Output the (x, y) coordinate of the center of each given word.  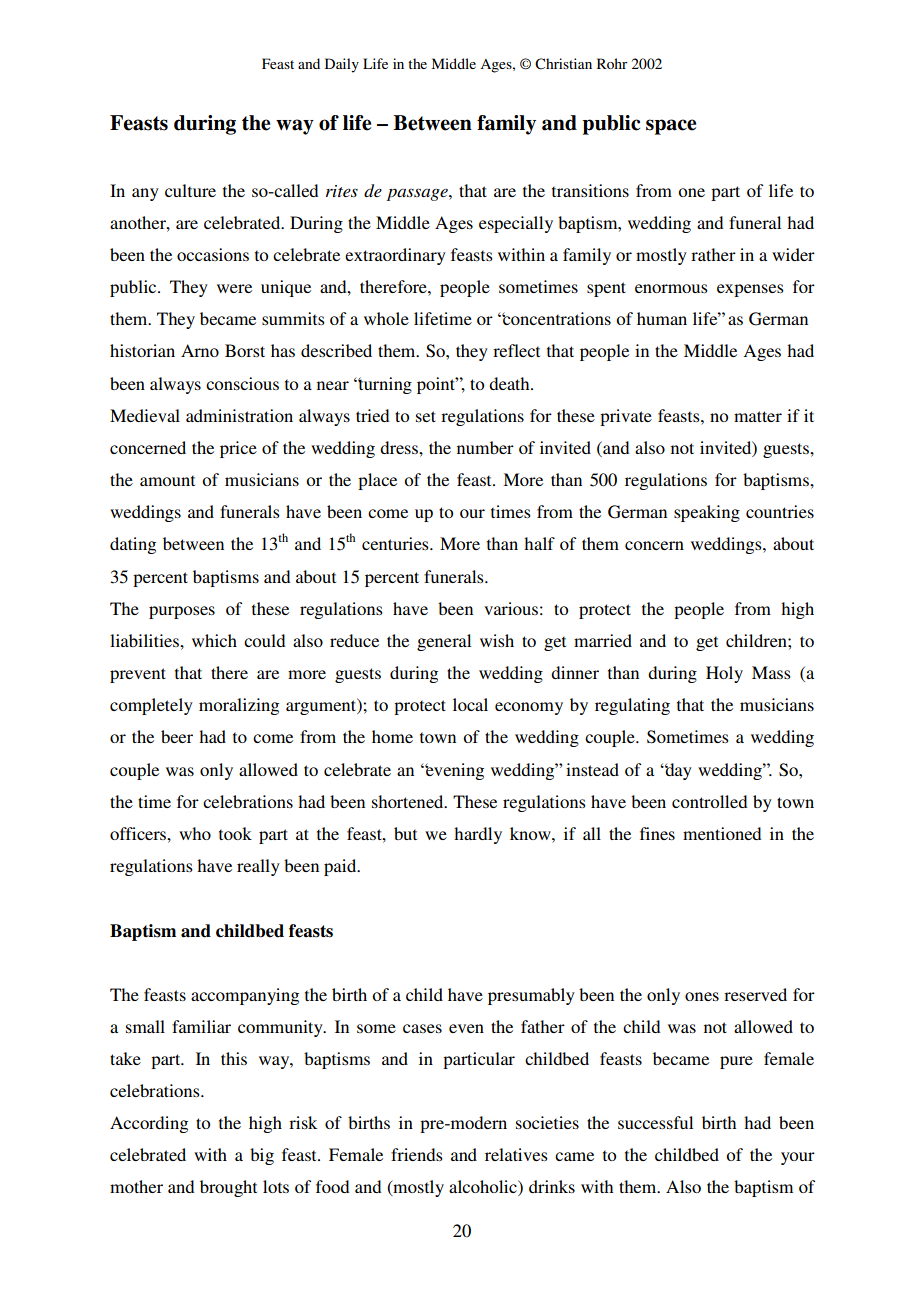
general (444, 642)
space (671, 127)
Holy (724, 674)
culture (190, 190)
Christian (563, 64)
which (214, 640)
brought (228, 1188)
